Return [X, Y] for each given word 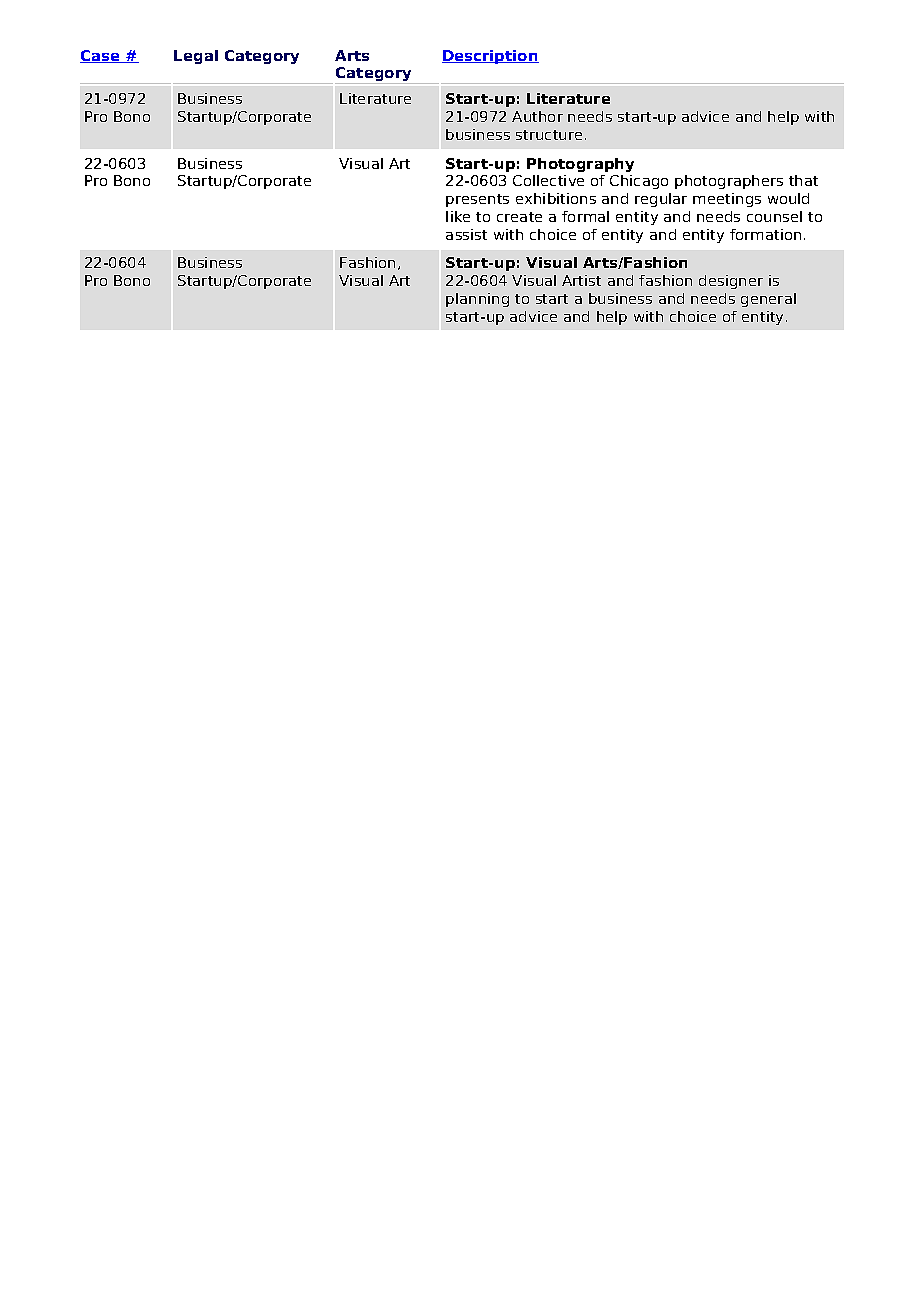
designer [731, 282]
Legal [196, 57]
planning [477, 300]
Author [537, 116]
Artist [581, 280]
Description [490, 57]
